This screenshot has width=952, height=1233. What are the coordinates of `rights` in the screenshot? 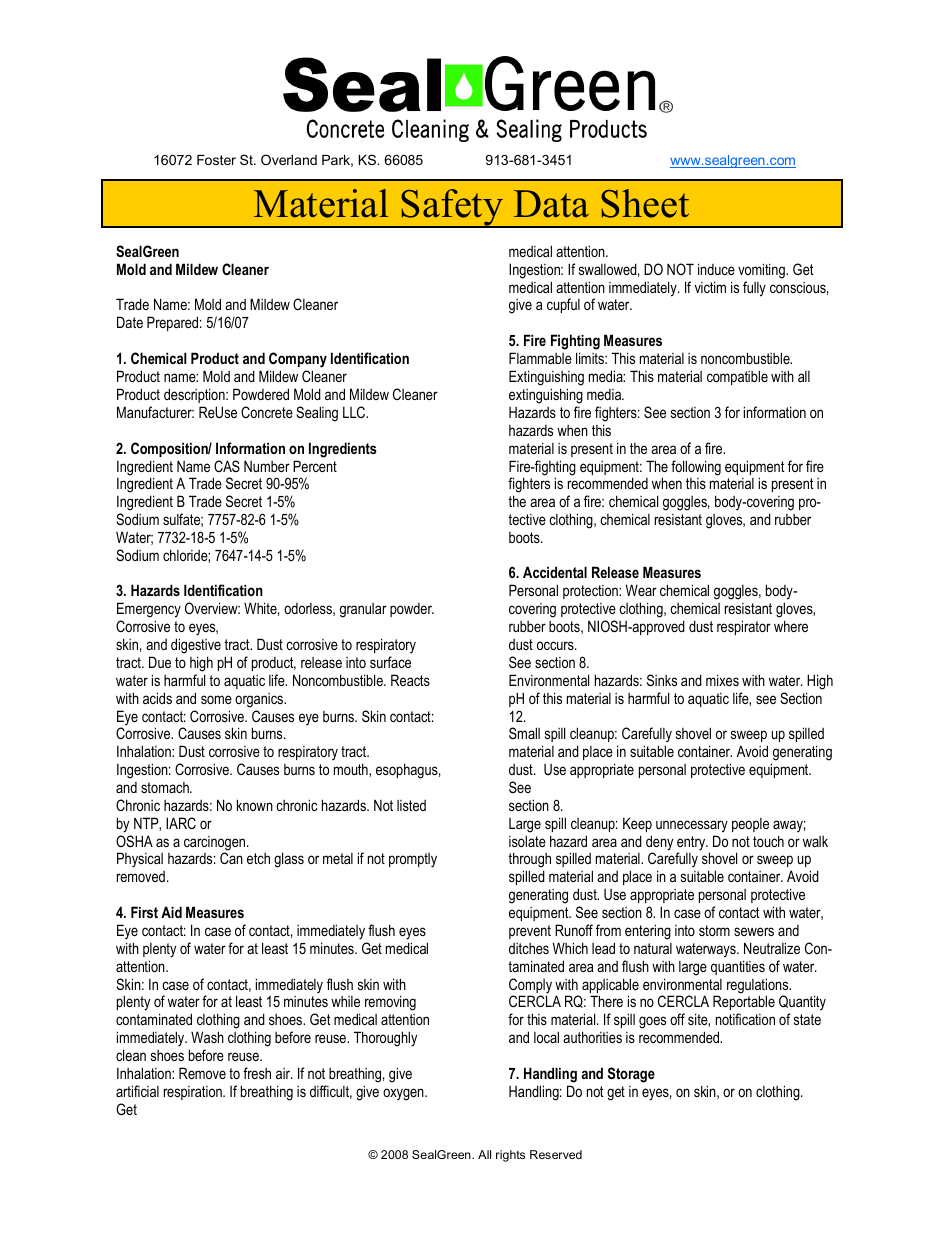 It's located at (510, 1156).
